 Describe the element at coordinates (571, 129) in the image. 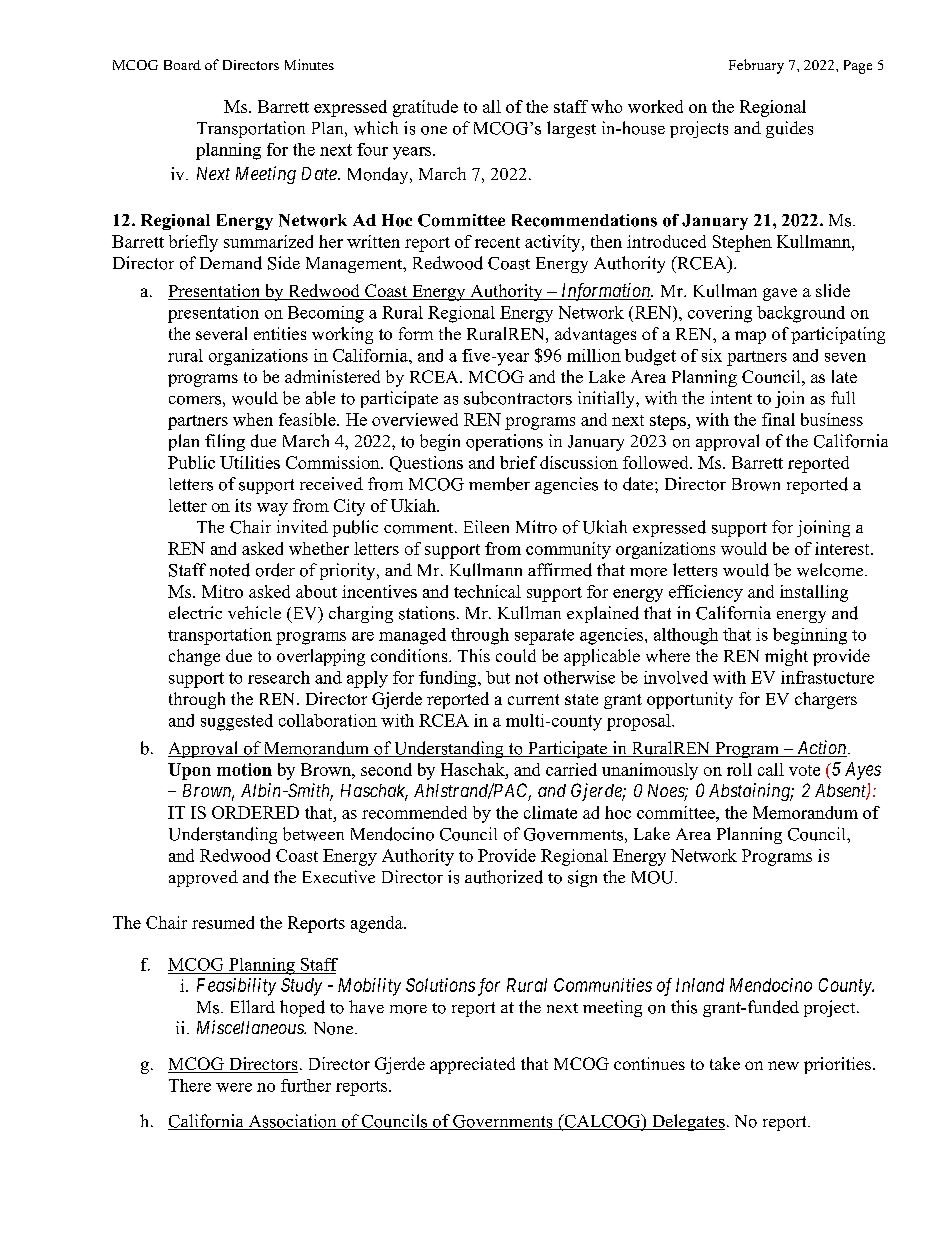

I see `largest` at that location.
